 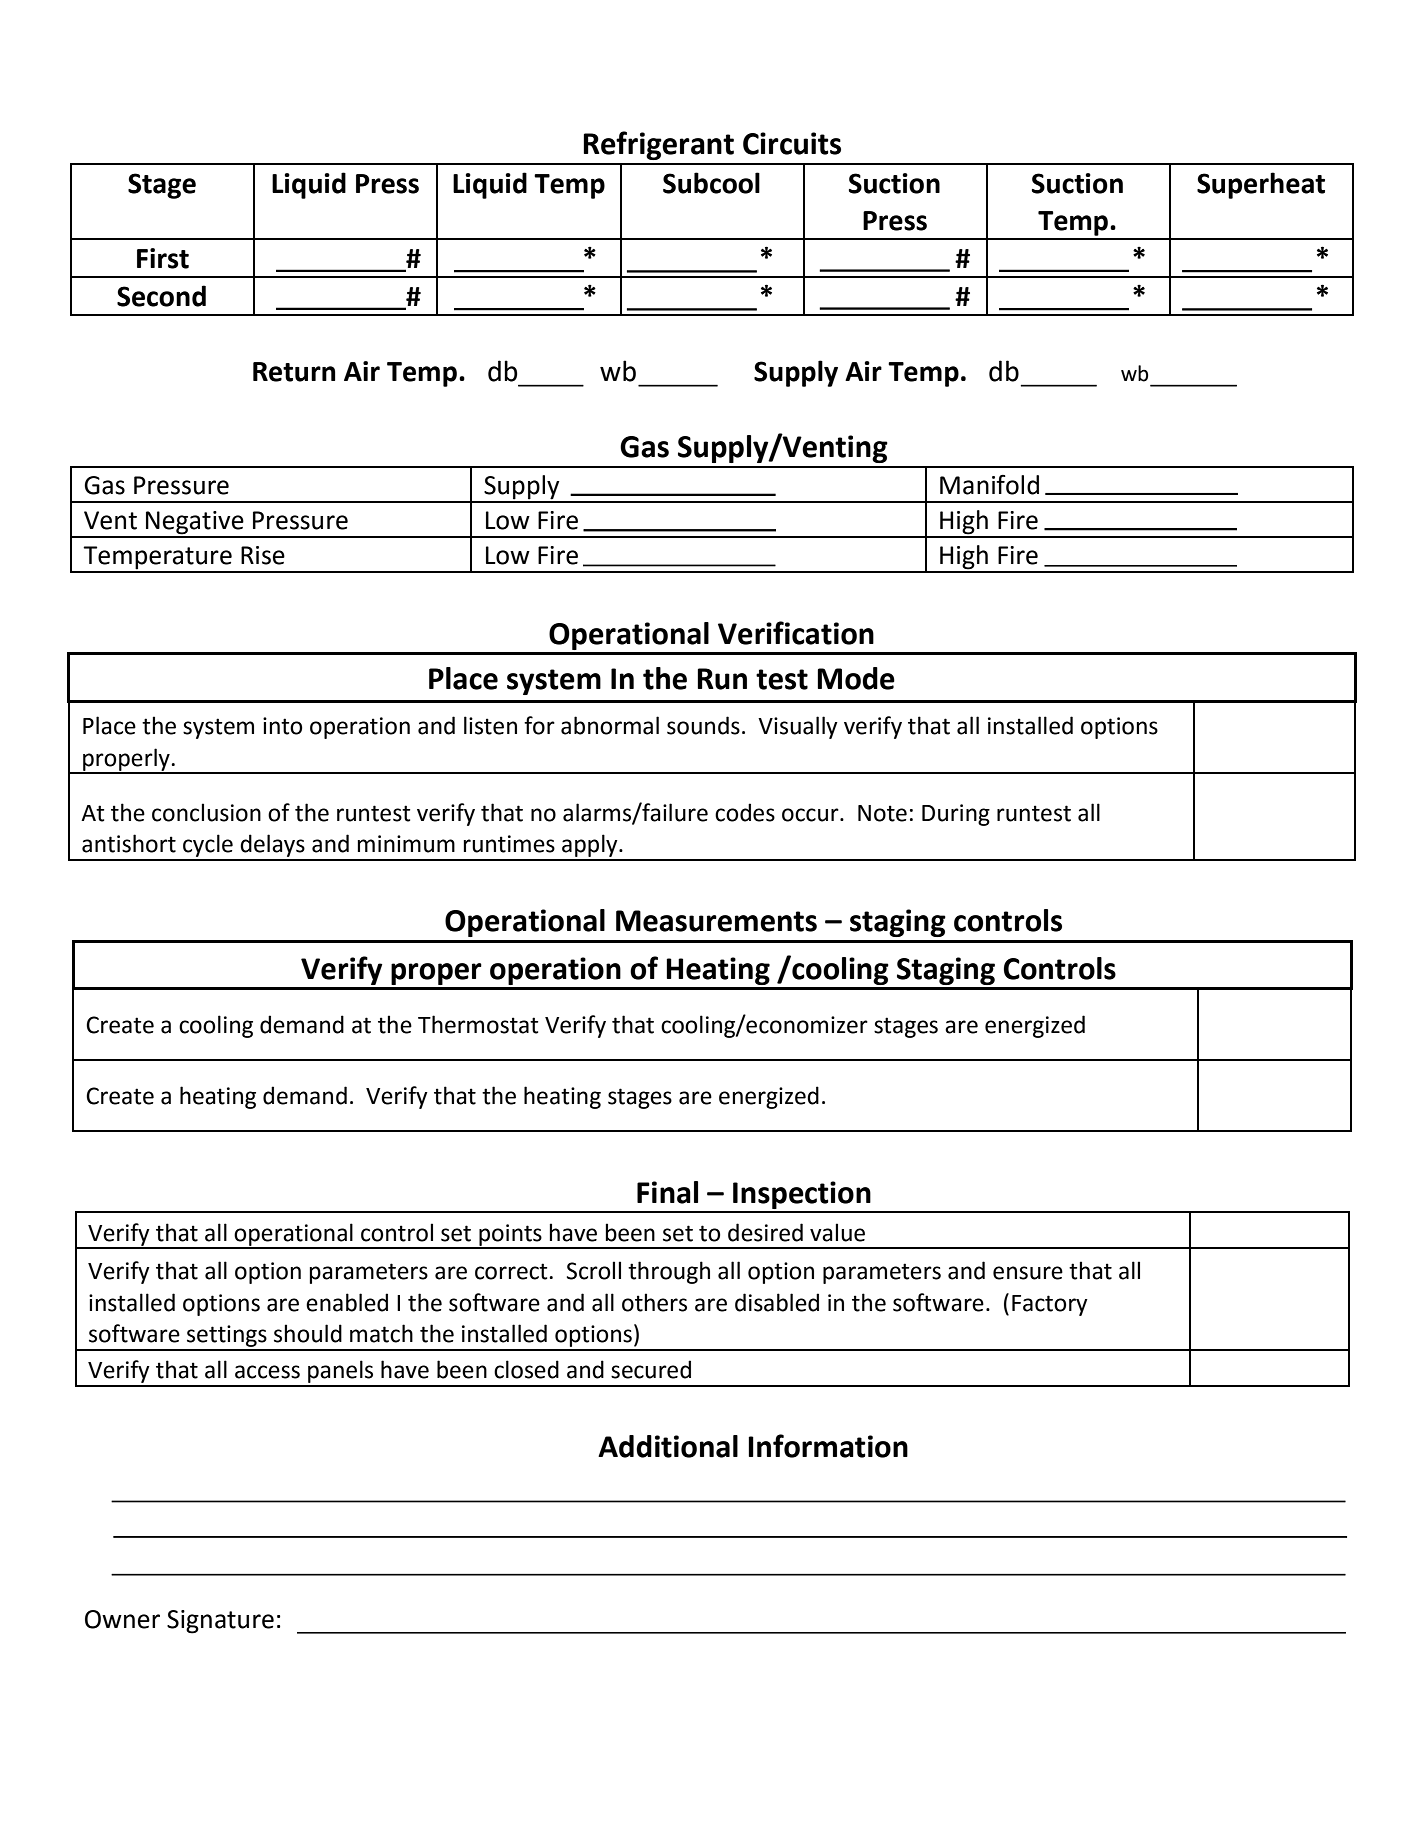 What do you see at coordinates (220, 1622) in the document?
I see `Signature` at bounding box center [220, 1622].
